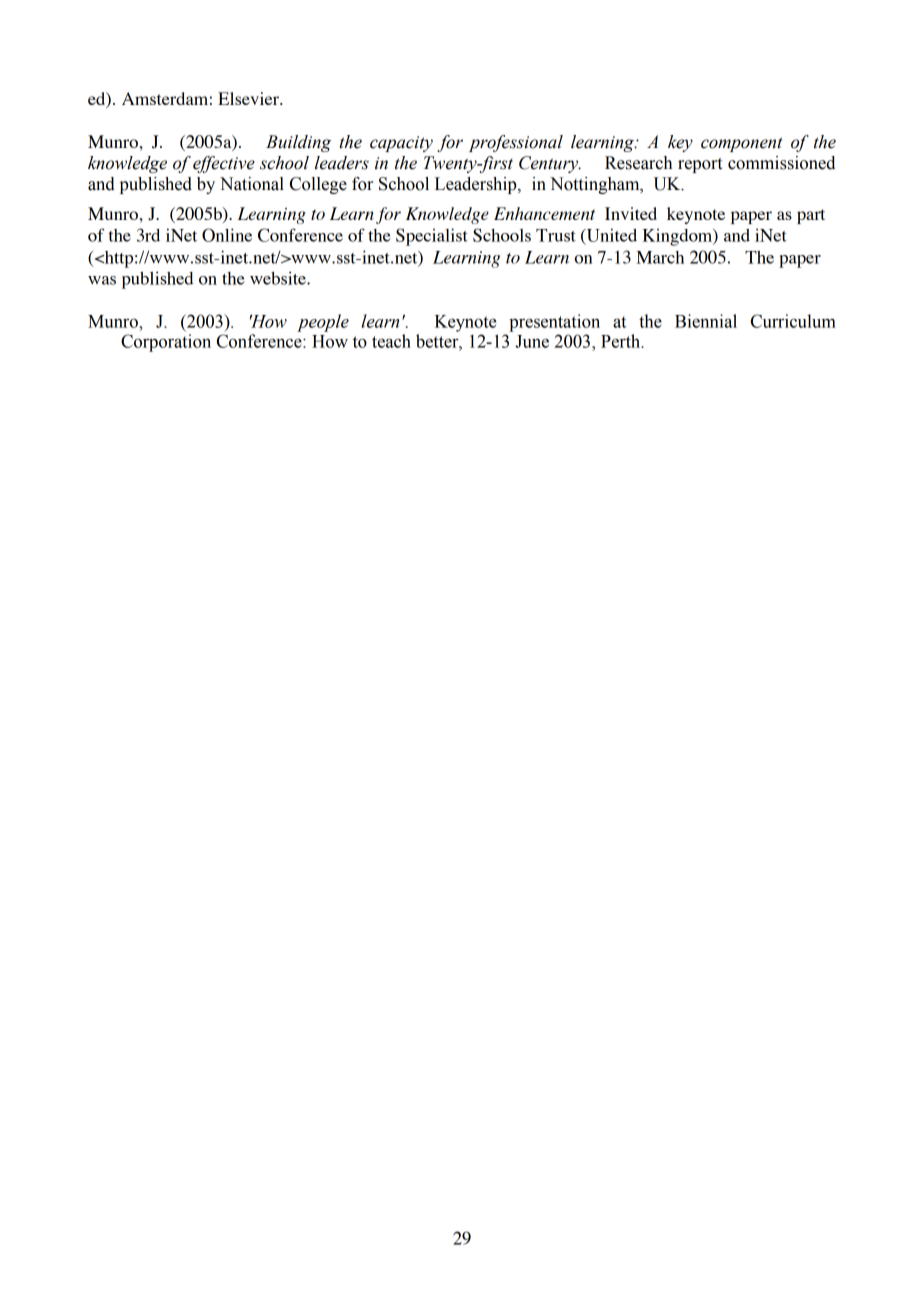 This screenshot has height=1308, width=924. I want to click on professional, so click(516, 143).
